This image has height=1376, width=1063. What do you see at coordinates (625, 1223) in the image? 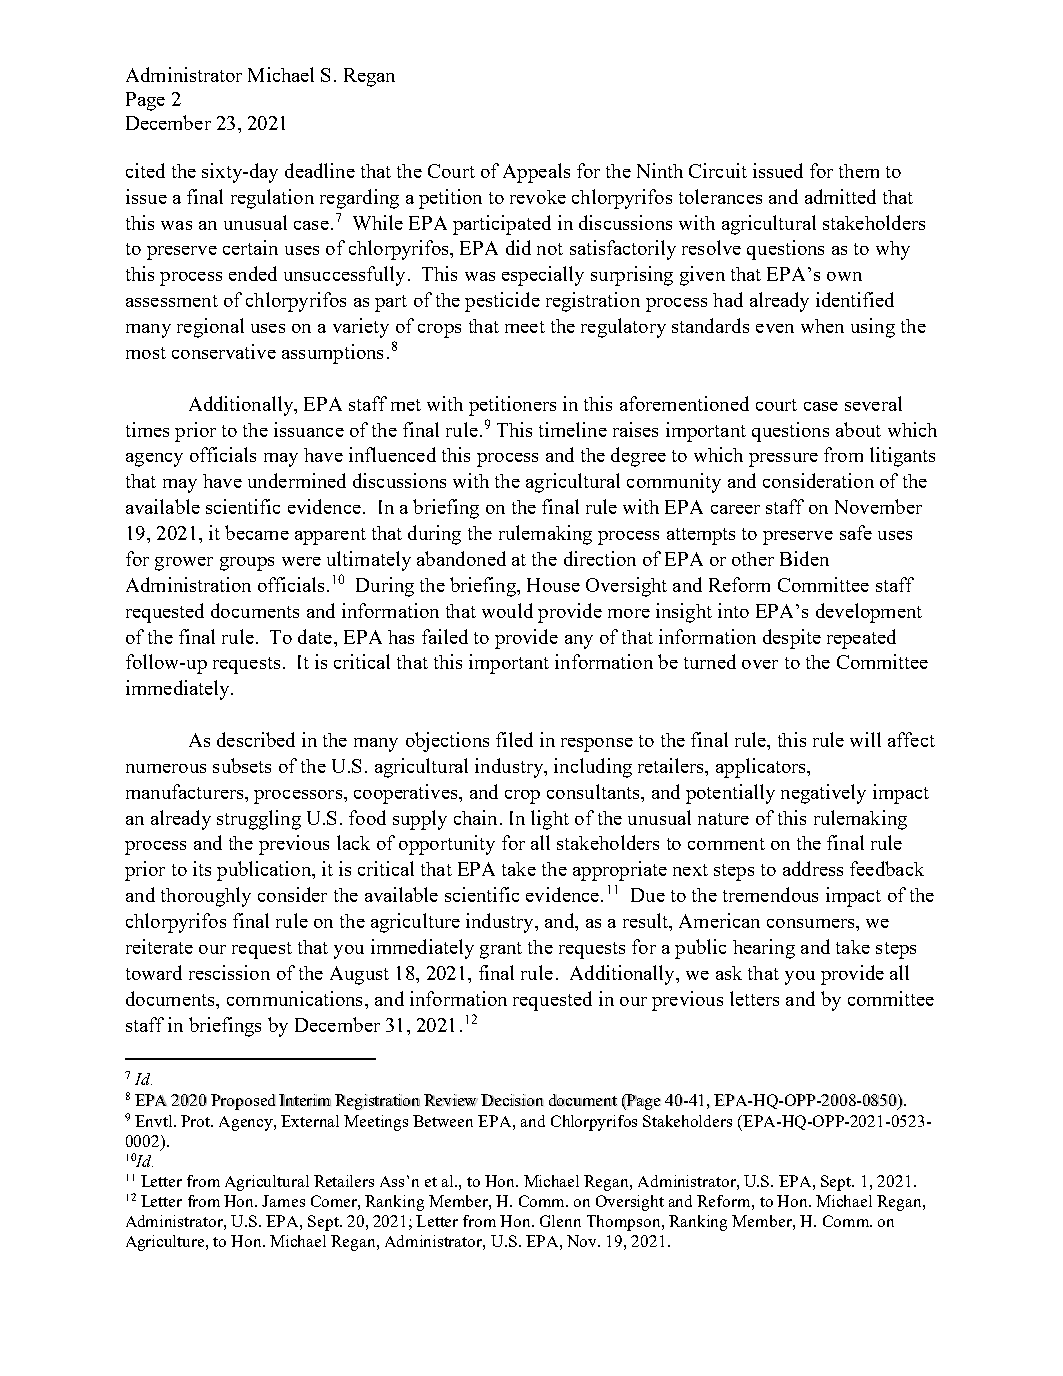
I see `Thompson` at bounding box center [625, 1223].
